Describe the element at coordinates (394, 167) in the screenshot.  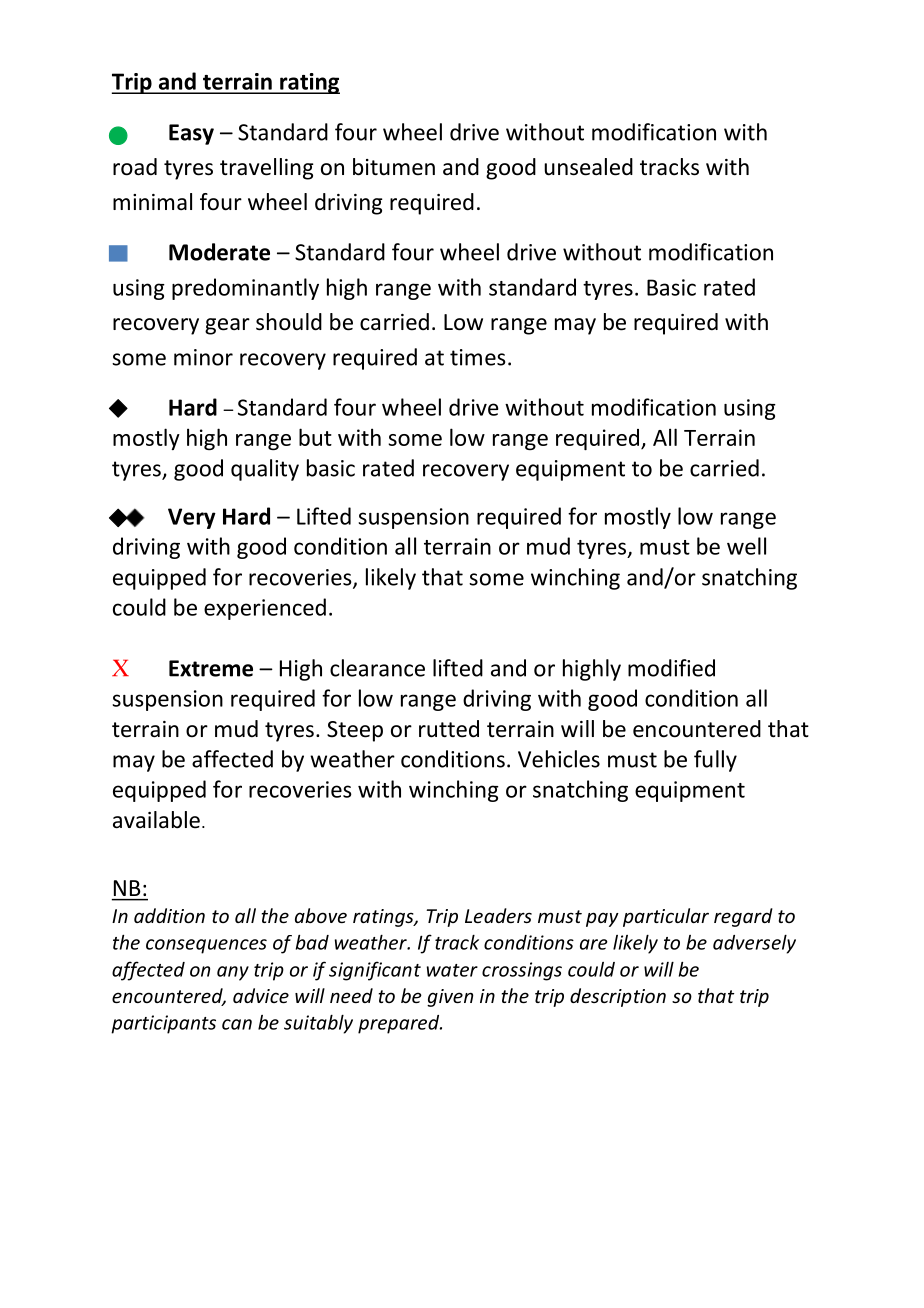
I see `bitumen` at that location.
